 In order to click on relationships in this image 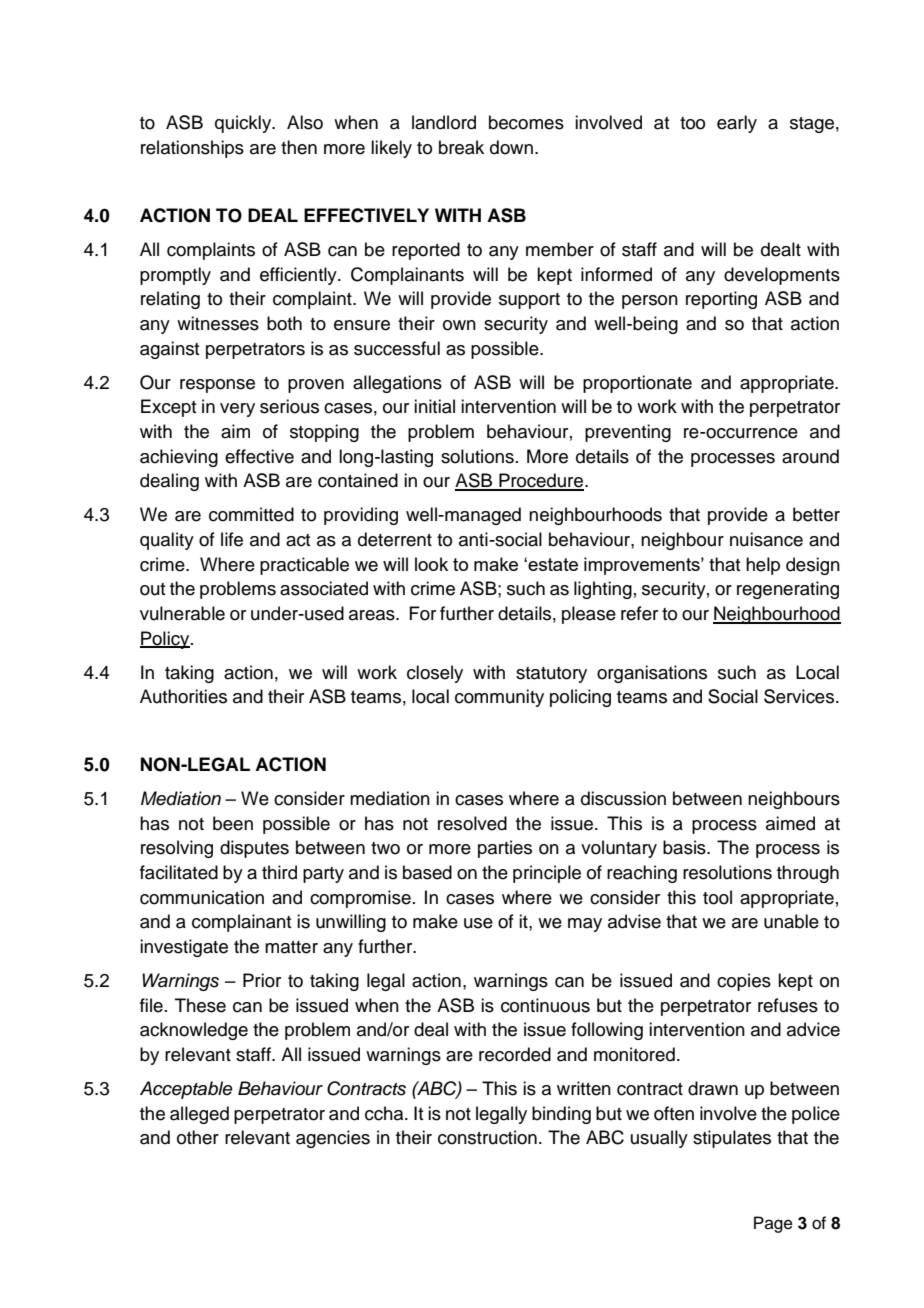, I will do `click(192, 149)`.
